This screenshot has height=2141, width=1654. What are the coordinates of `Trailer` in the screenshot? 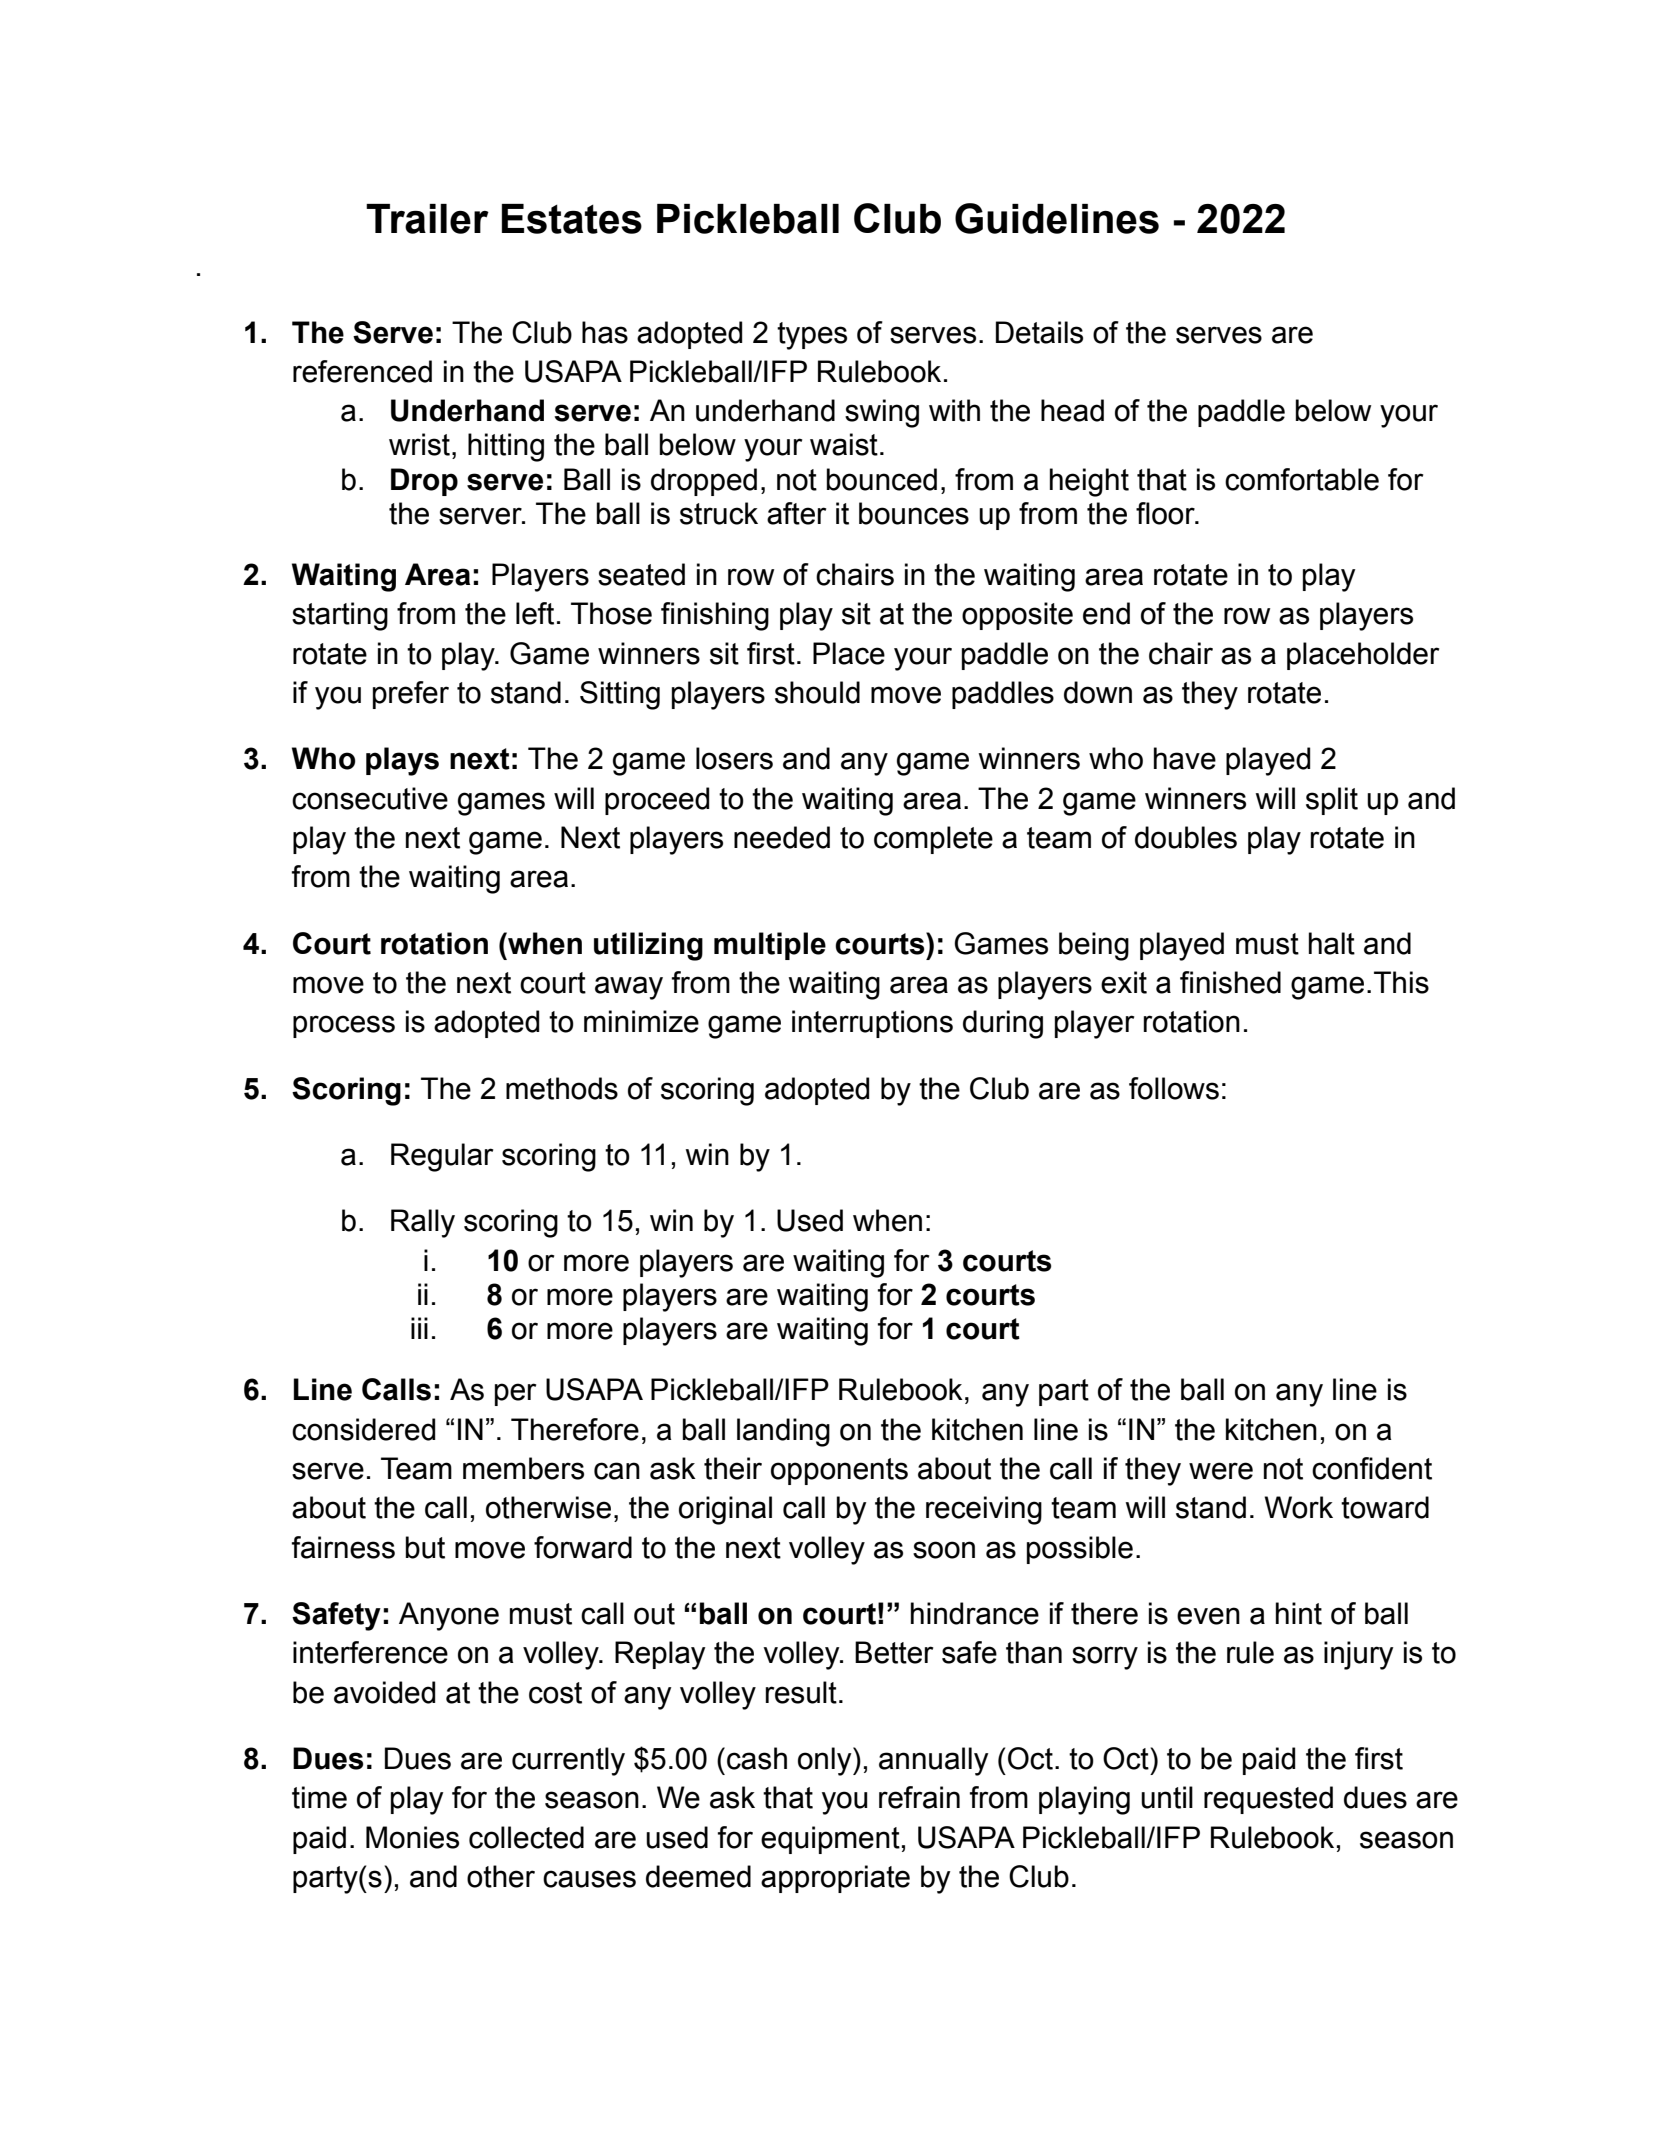 It's located at (427, 219).
